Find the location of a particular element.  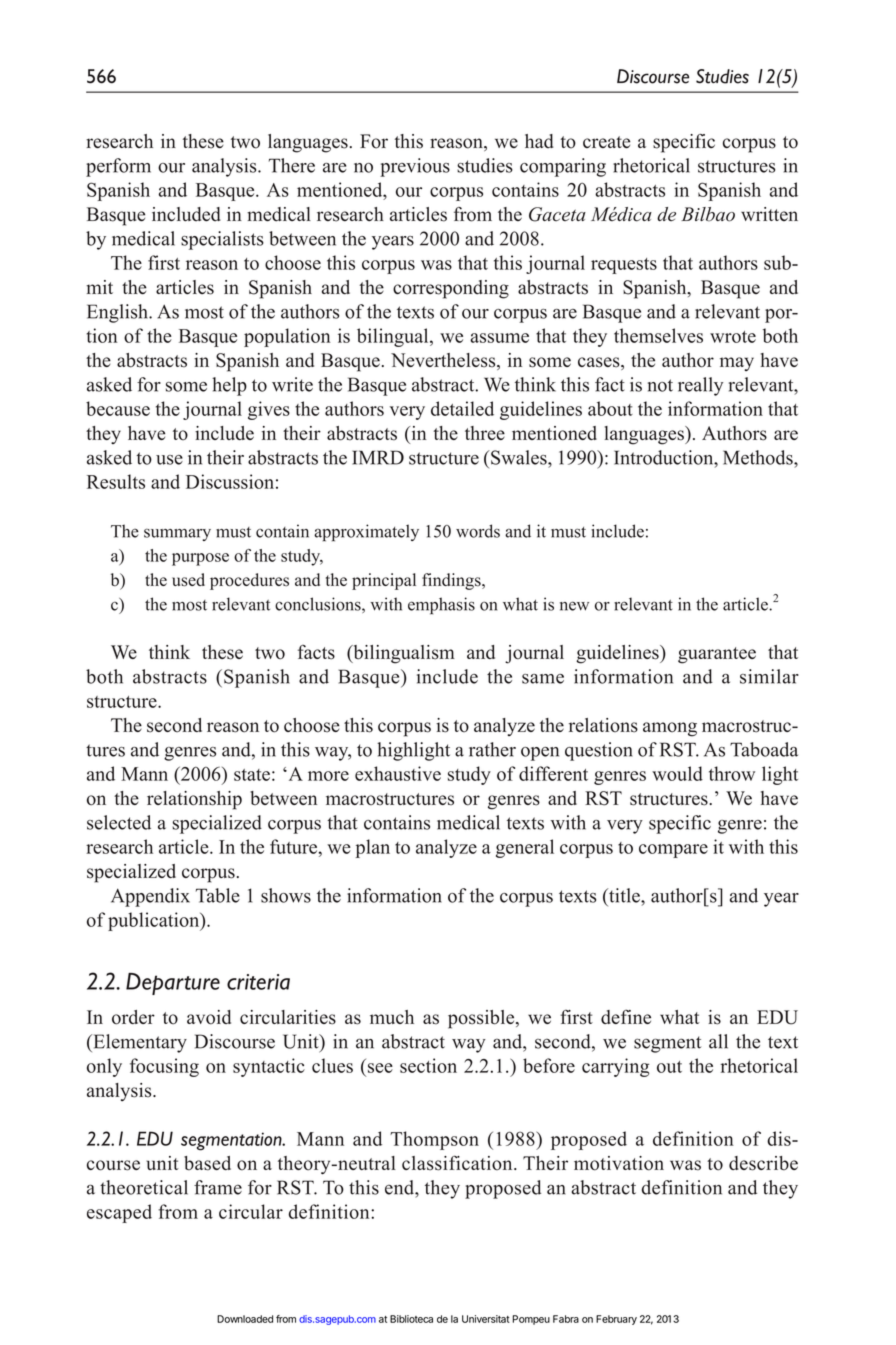

Universitat is located at coordinates (486, 1319).
